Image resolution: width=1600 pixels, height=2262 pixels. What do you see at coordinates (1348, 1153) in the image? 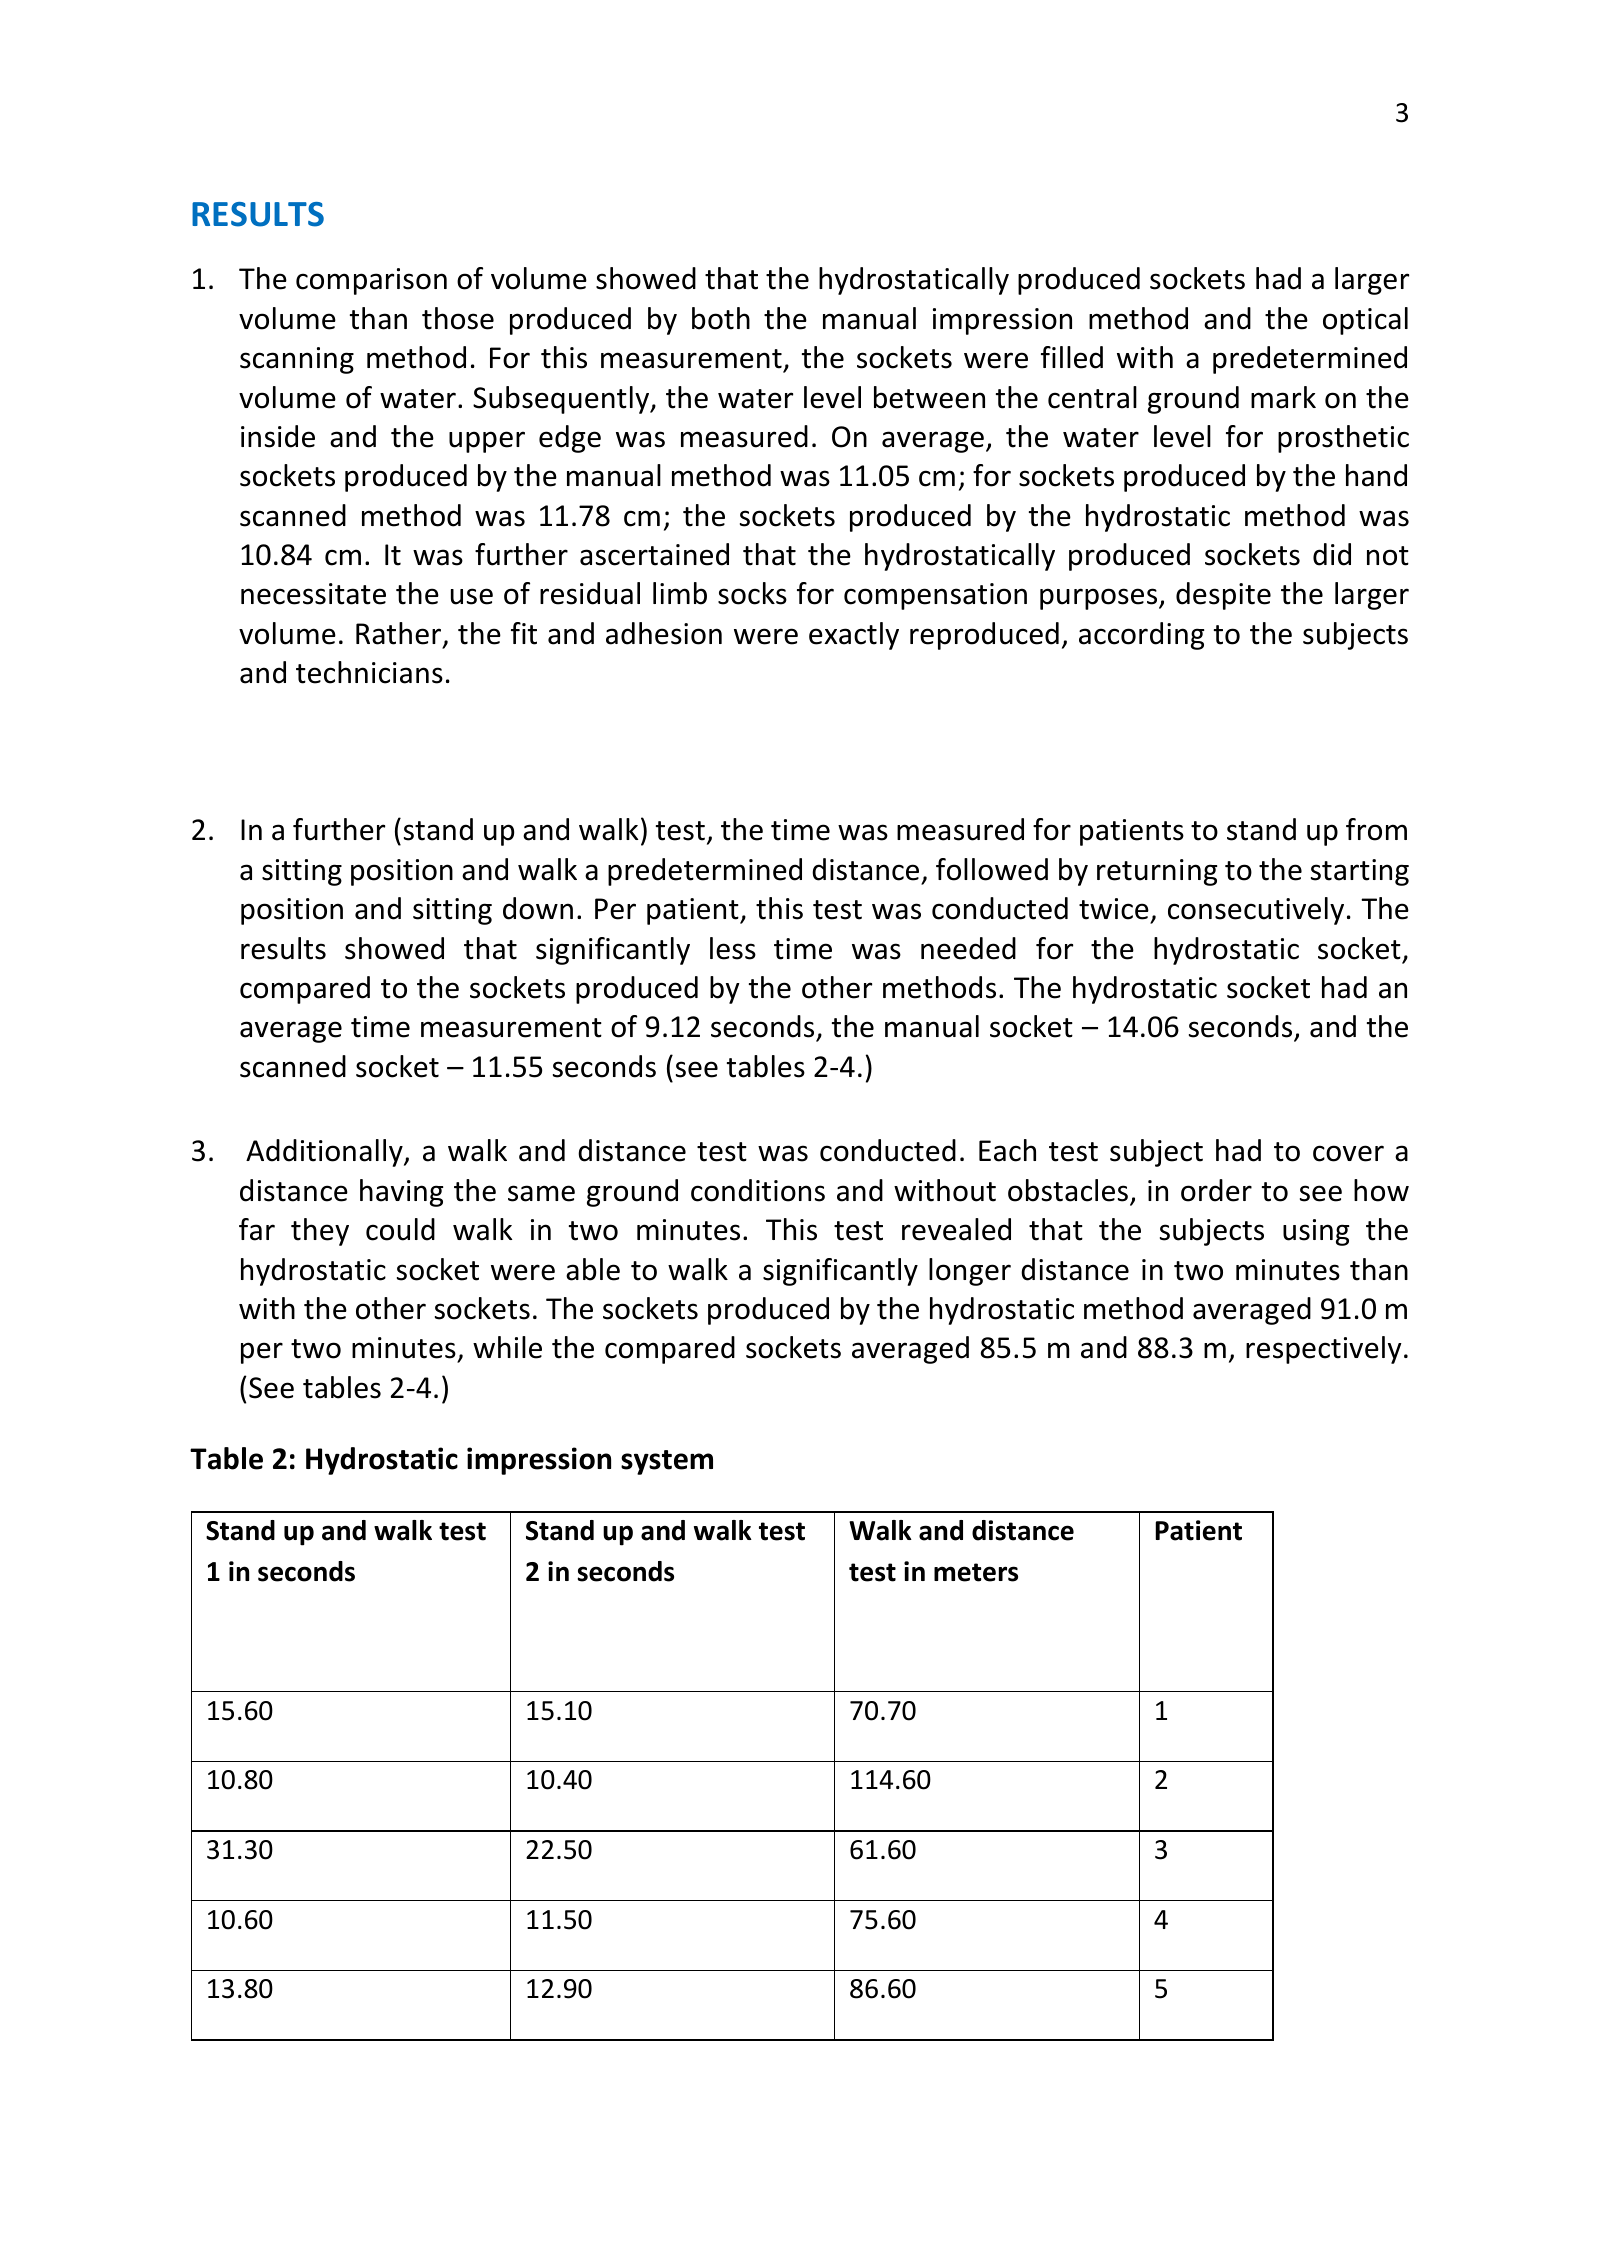
I see `cover` at bounding box center [1348, 1153].
